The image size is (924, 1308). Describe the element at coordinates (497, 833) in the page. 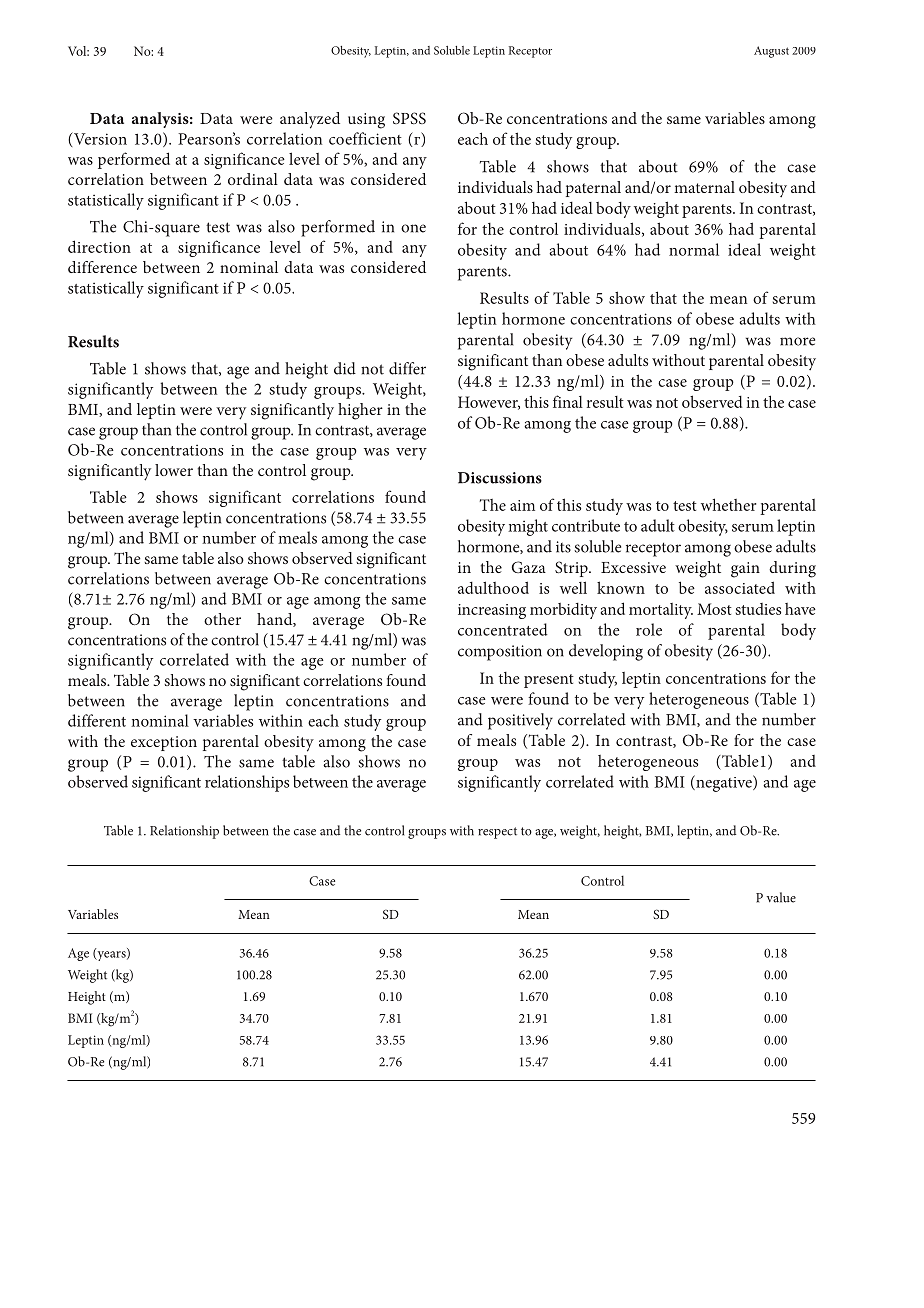

I see `respect` at that location.
